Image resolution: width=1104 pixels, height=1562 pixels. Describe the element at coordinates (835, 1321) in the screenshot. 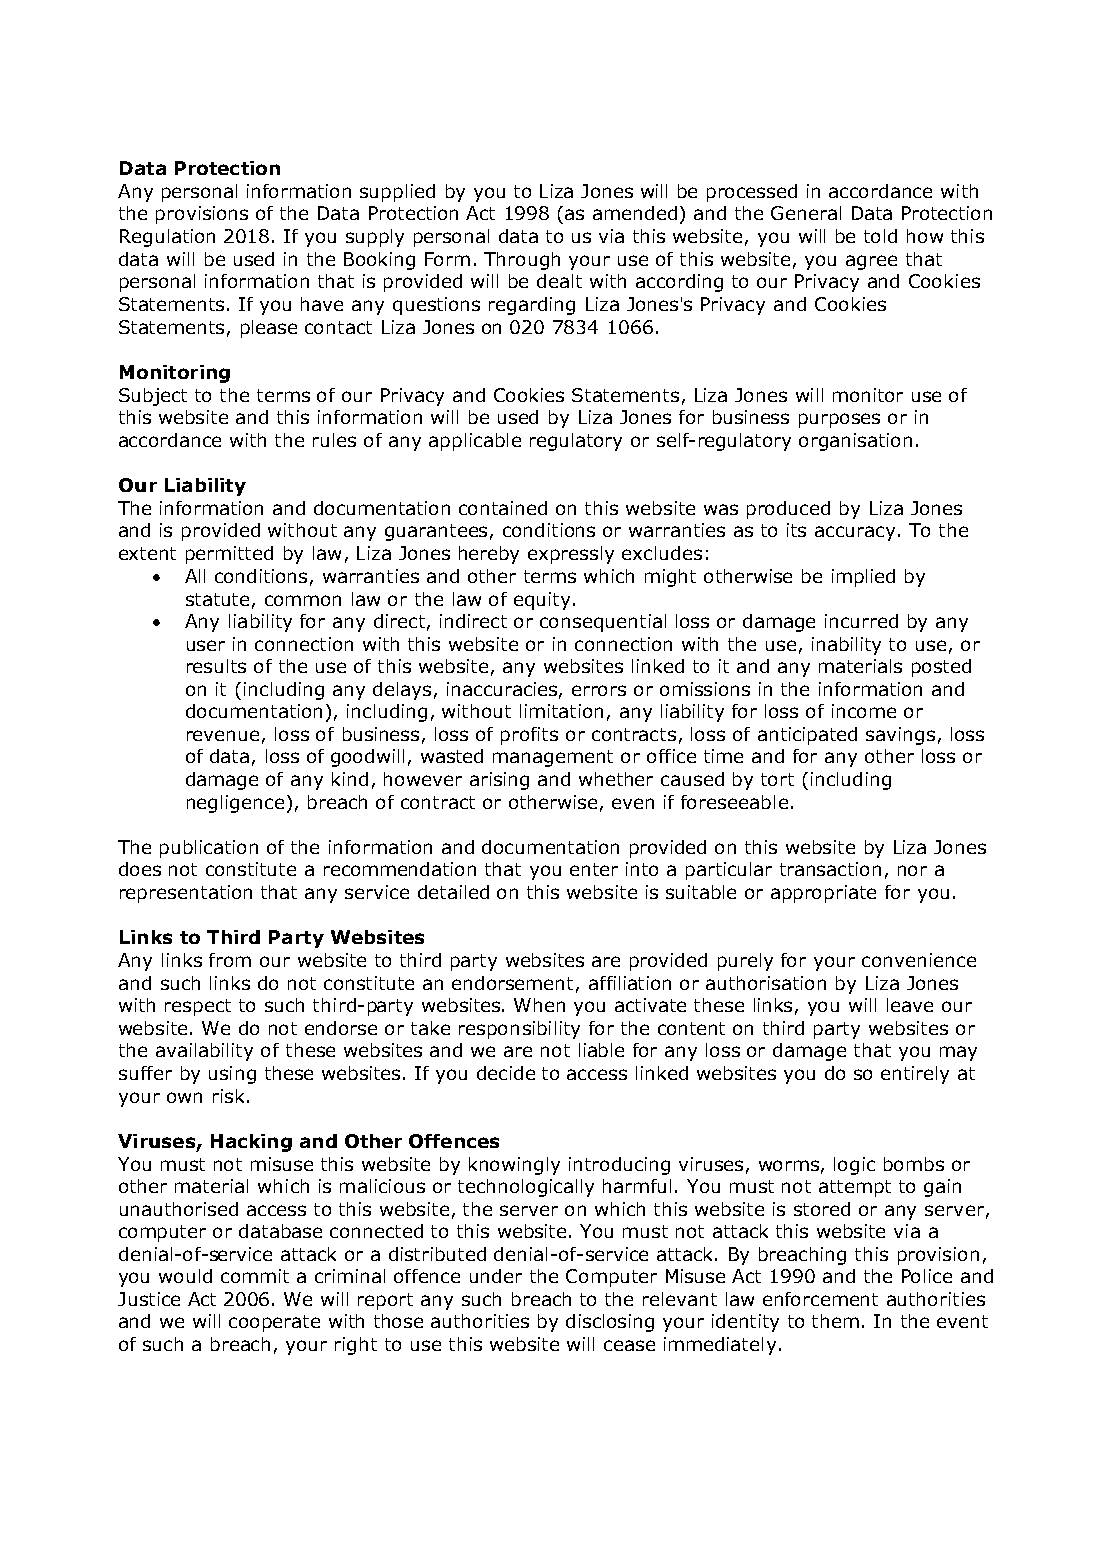

I see `them` at that location.
